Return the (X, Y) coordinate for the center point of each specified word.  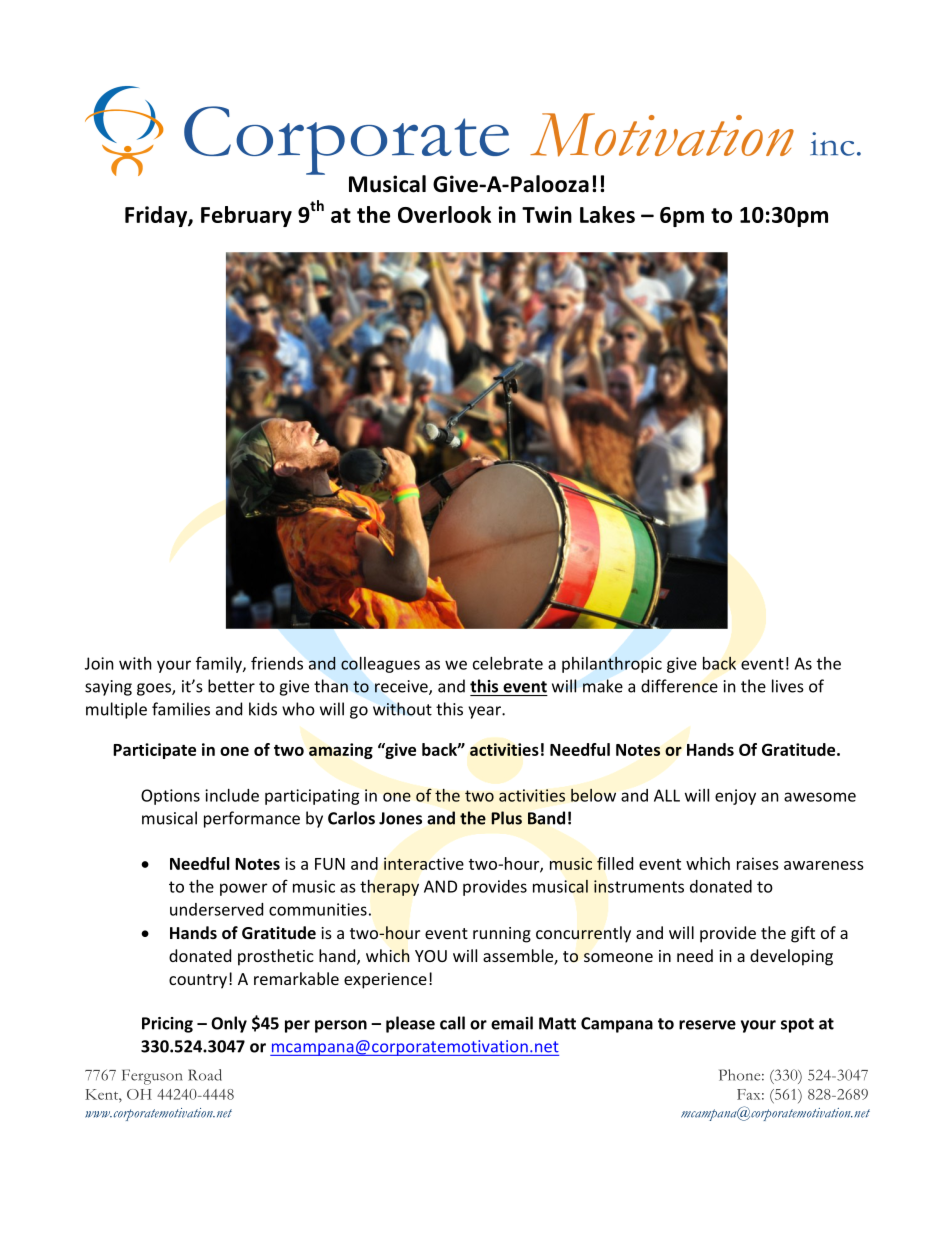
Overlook (444, 214)
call (452, 1023)
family (220, 664)
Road (205, 1075)
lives (788, 686)
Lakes (607, 214)
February (246, 216)
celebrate (508, 663)
